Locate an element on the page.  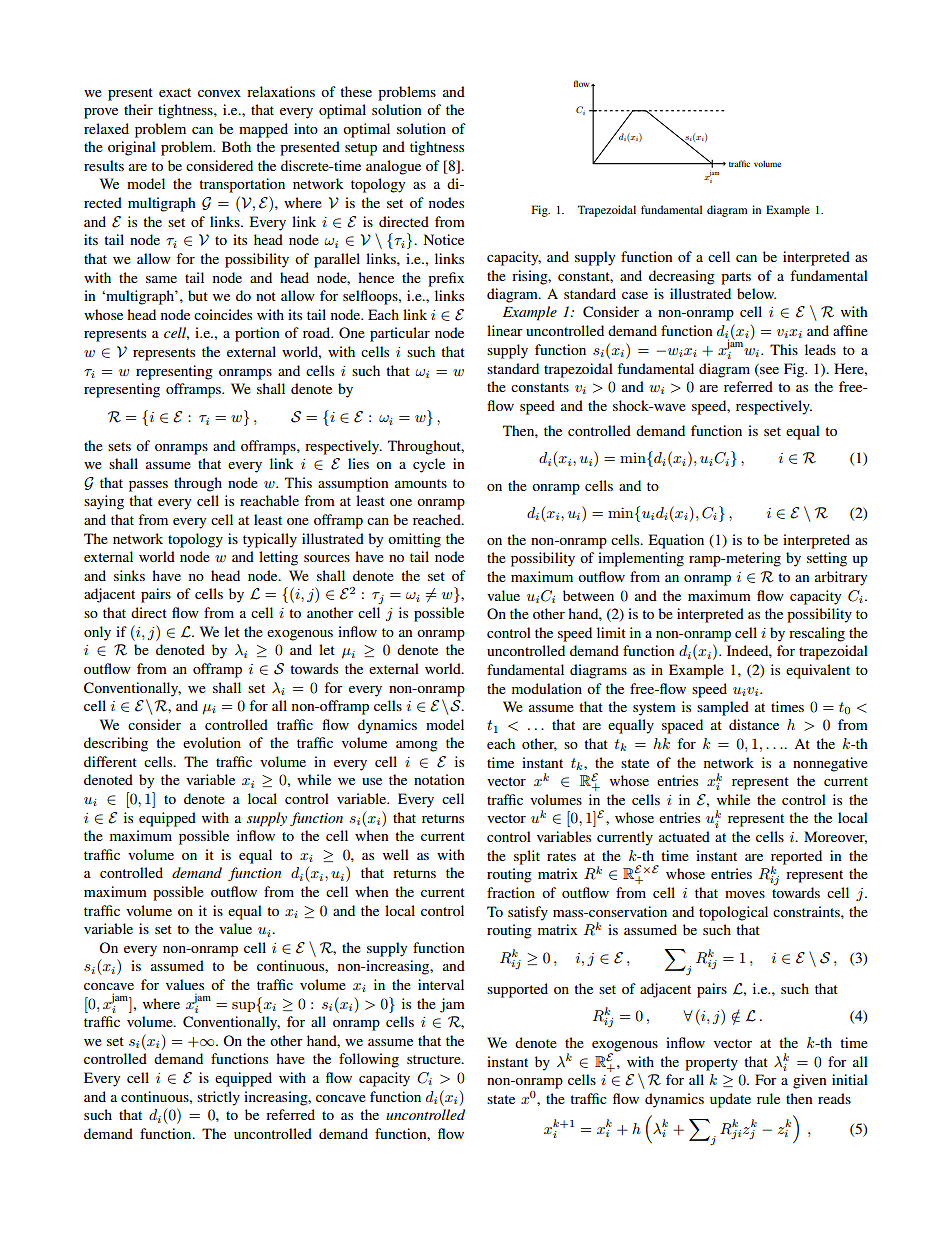
exact is located at coordinates (175, 92).
